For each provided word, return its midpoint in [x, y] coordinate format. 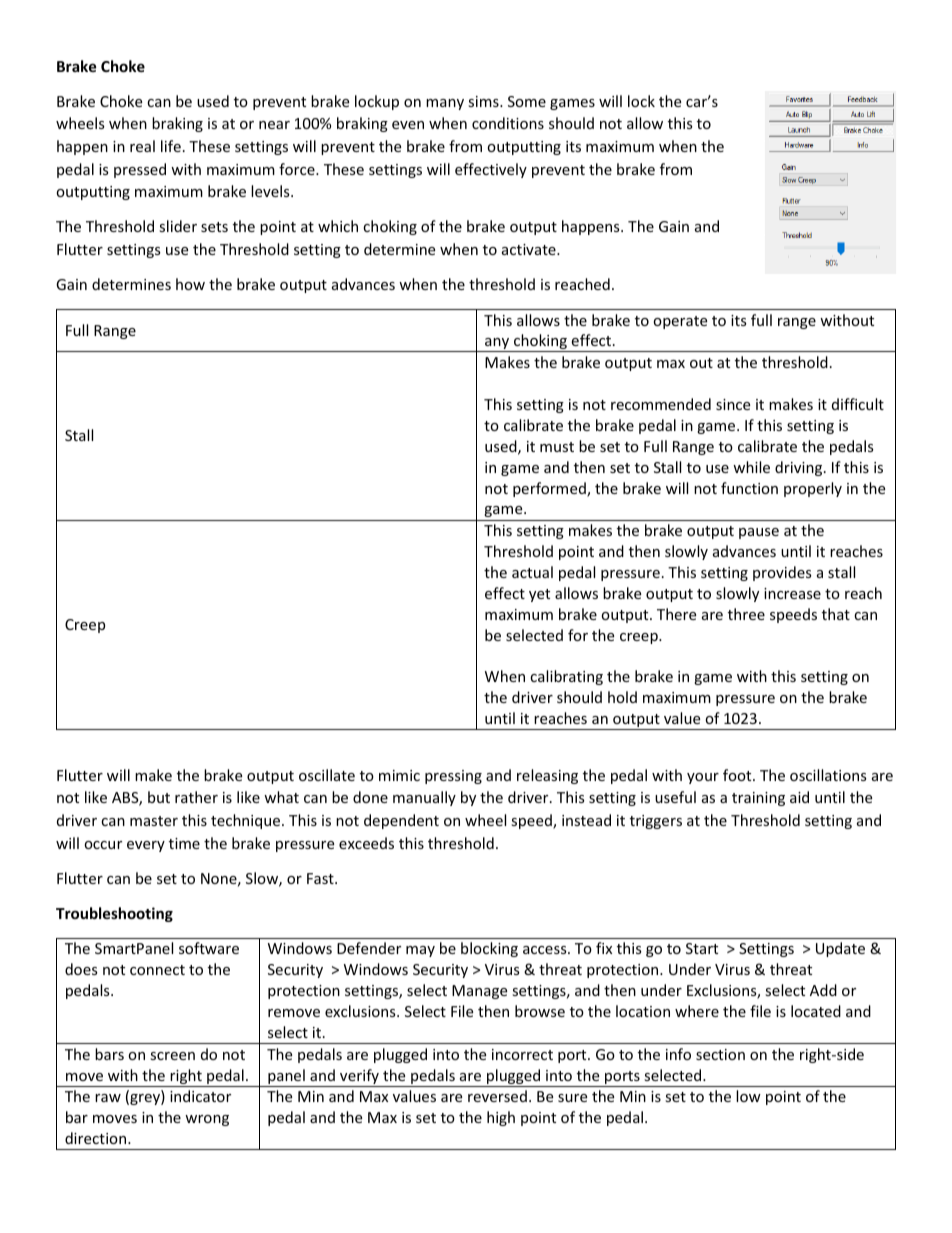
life [171, 146]
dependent [401, 821]
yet [539, 595]
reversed [497, 1096]
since [733, 404]
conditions [508, 123]
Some [527, 101]
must [557, 447]
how [190, 284]
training [758, 799]
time [184, 843]
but [159, 797]
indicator [200, 1096]
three [746, 614]
